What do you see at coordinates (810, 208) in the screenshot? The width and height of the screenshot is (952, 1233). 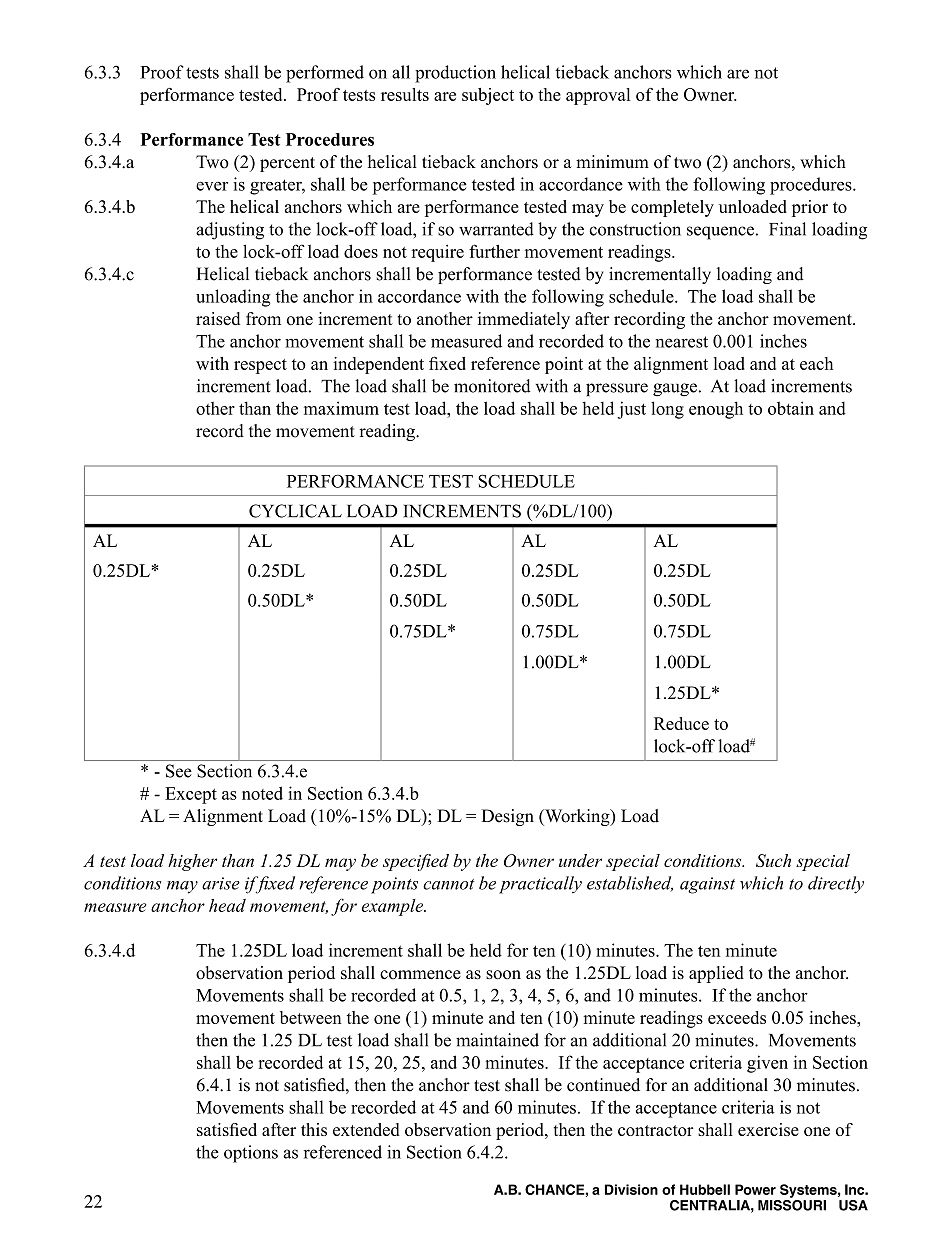 I see `prior` at bounding box center [810, 208].
